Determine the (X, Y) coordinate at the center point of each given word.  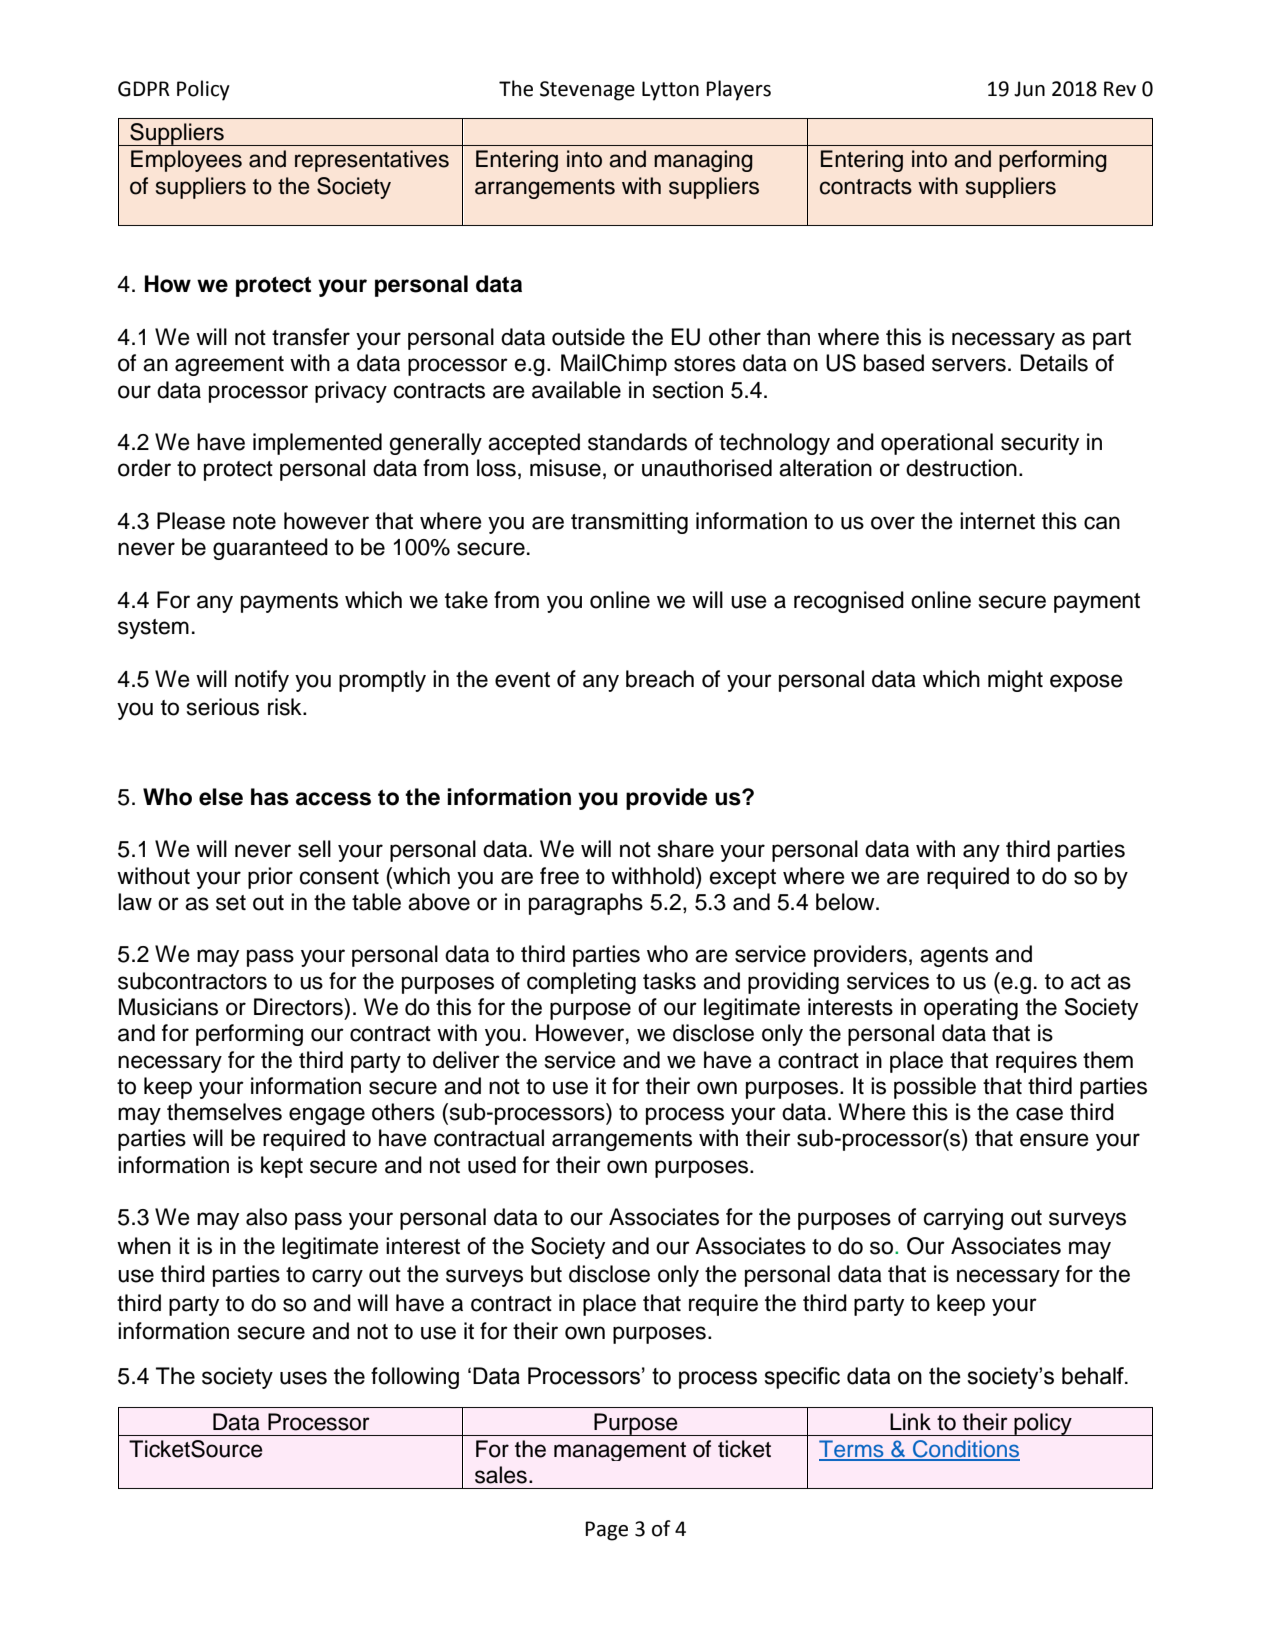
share (686, 849)
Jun (1029, 89)
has (270, 797)
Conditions (965, 1450)
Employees (186, 161)
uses (303, 1378)
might (1015, 681)
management (620, 1451)
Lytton (670, 91)
